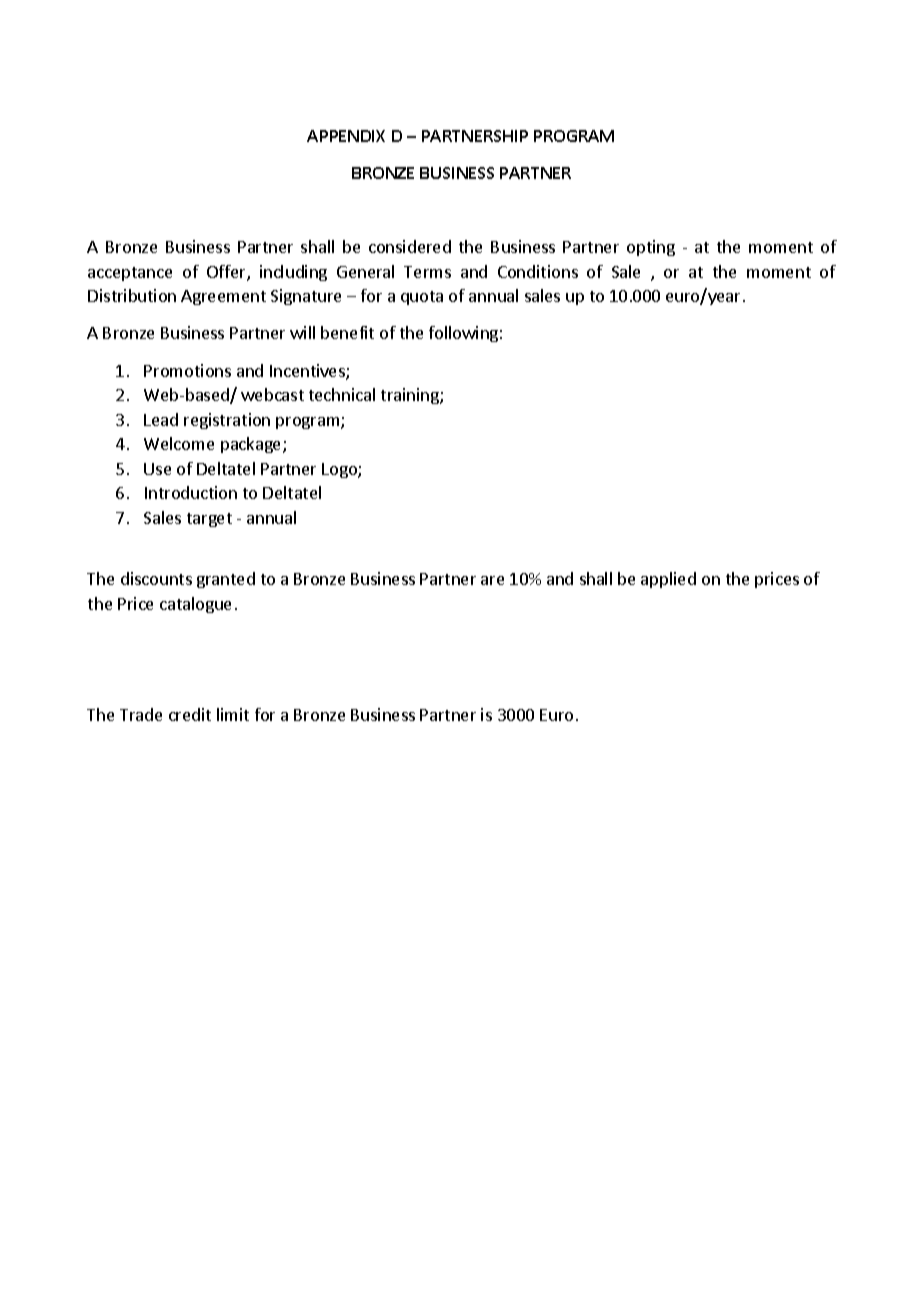 The height and width of the page is (1308, 924). I want to click on opting, so click(651, 248).
